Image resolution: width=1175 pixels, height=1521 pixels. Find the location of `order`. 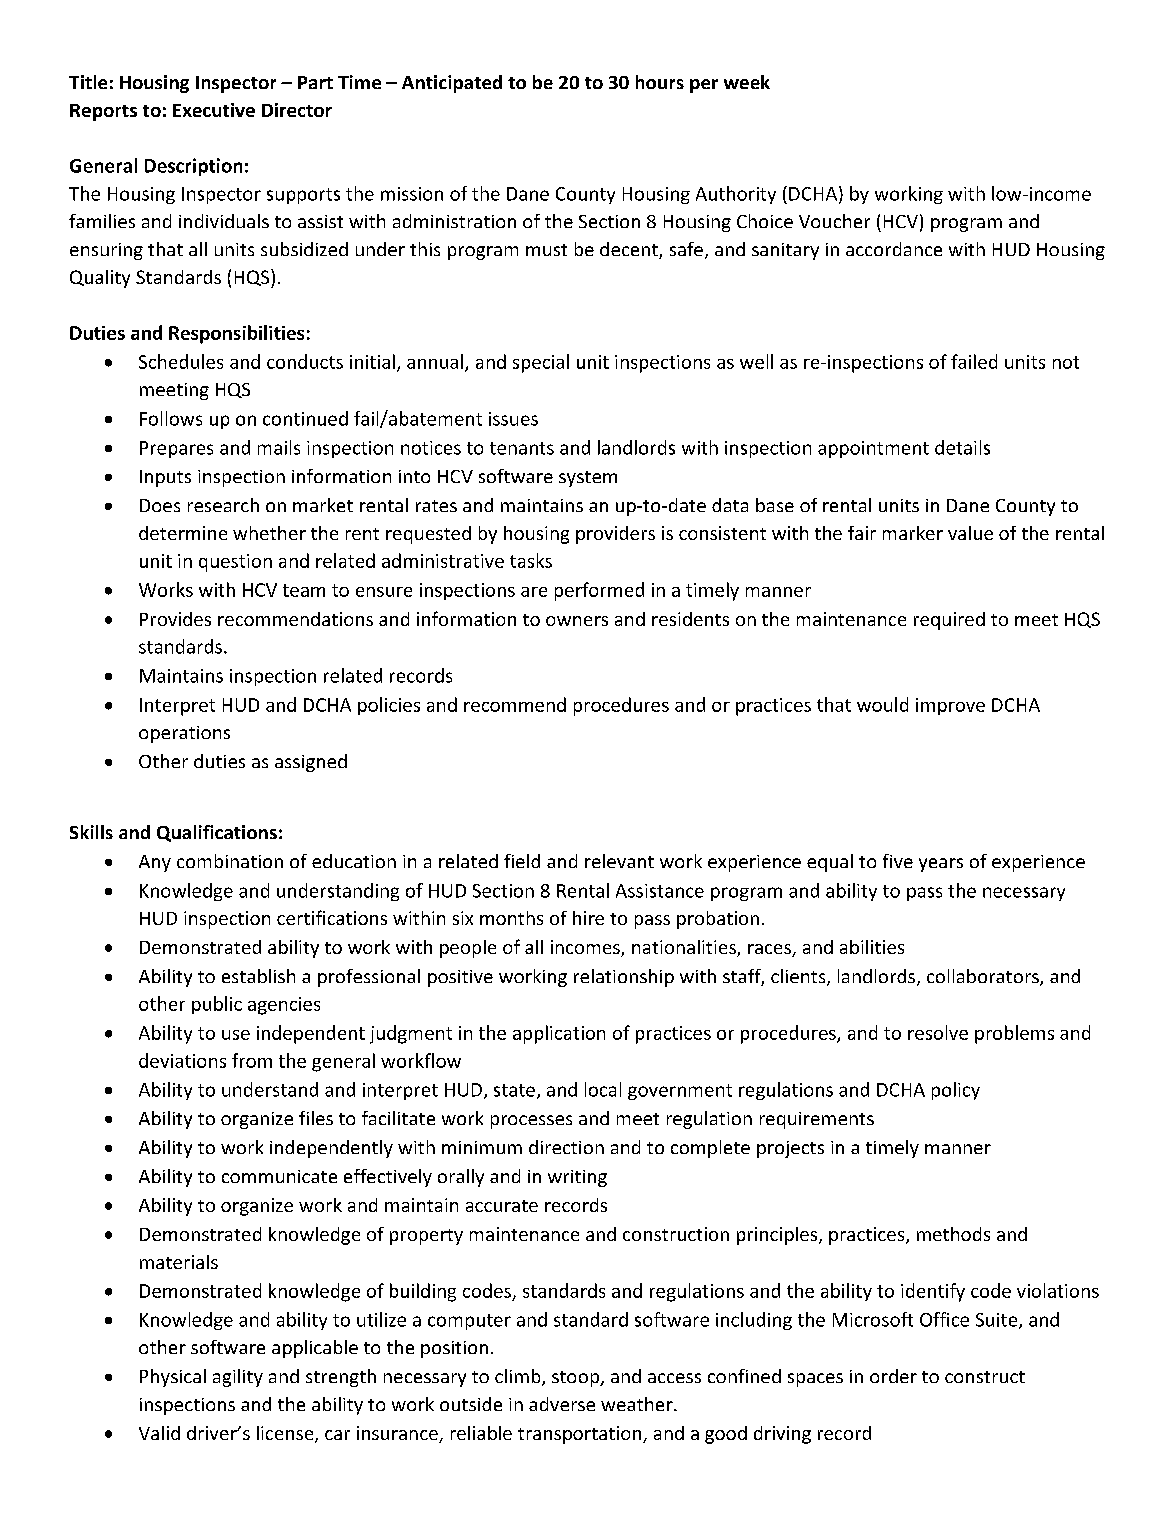

order is located at coordinates (893, 1376).
